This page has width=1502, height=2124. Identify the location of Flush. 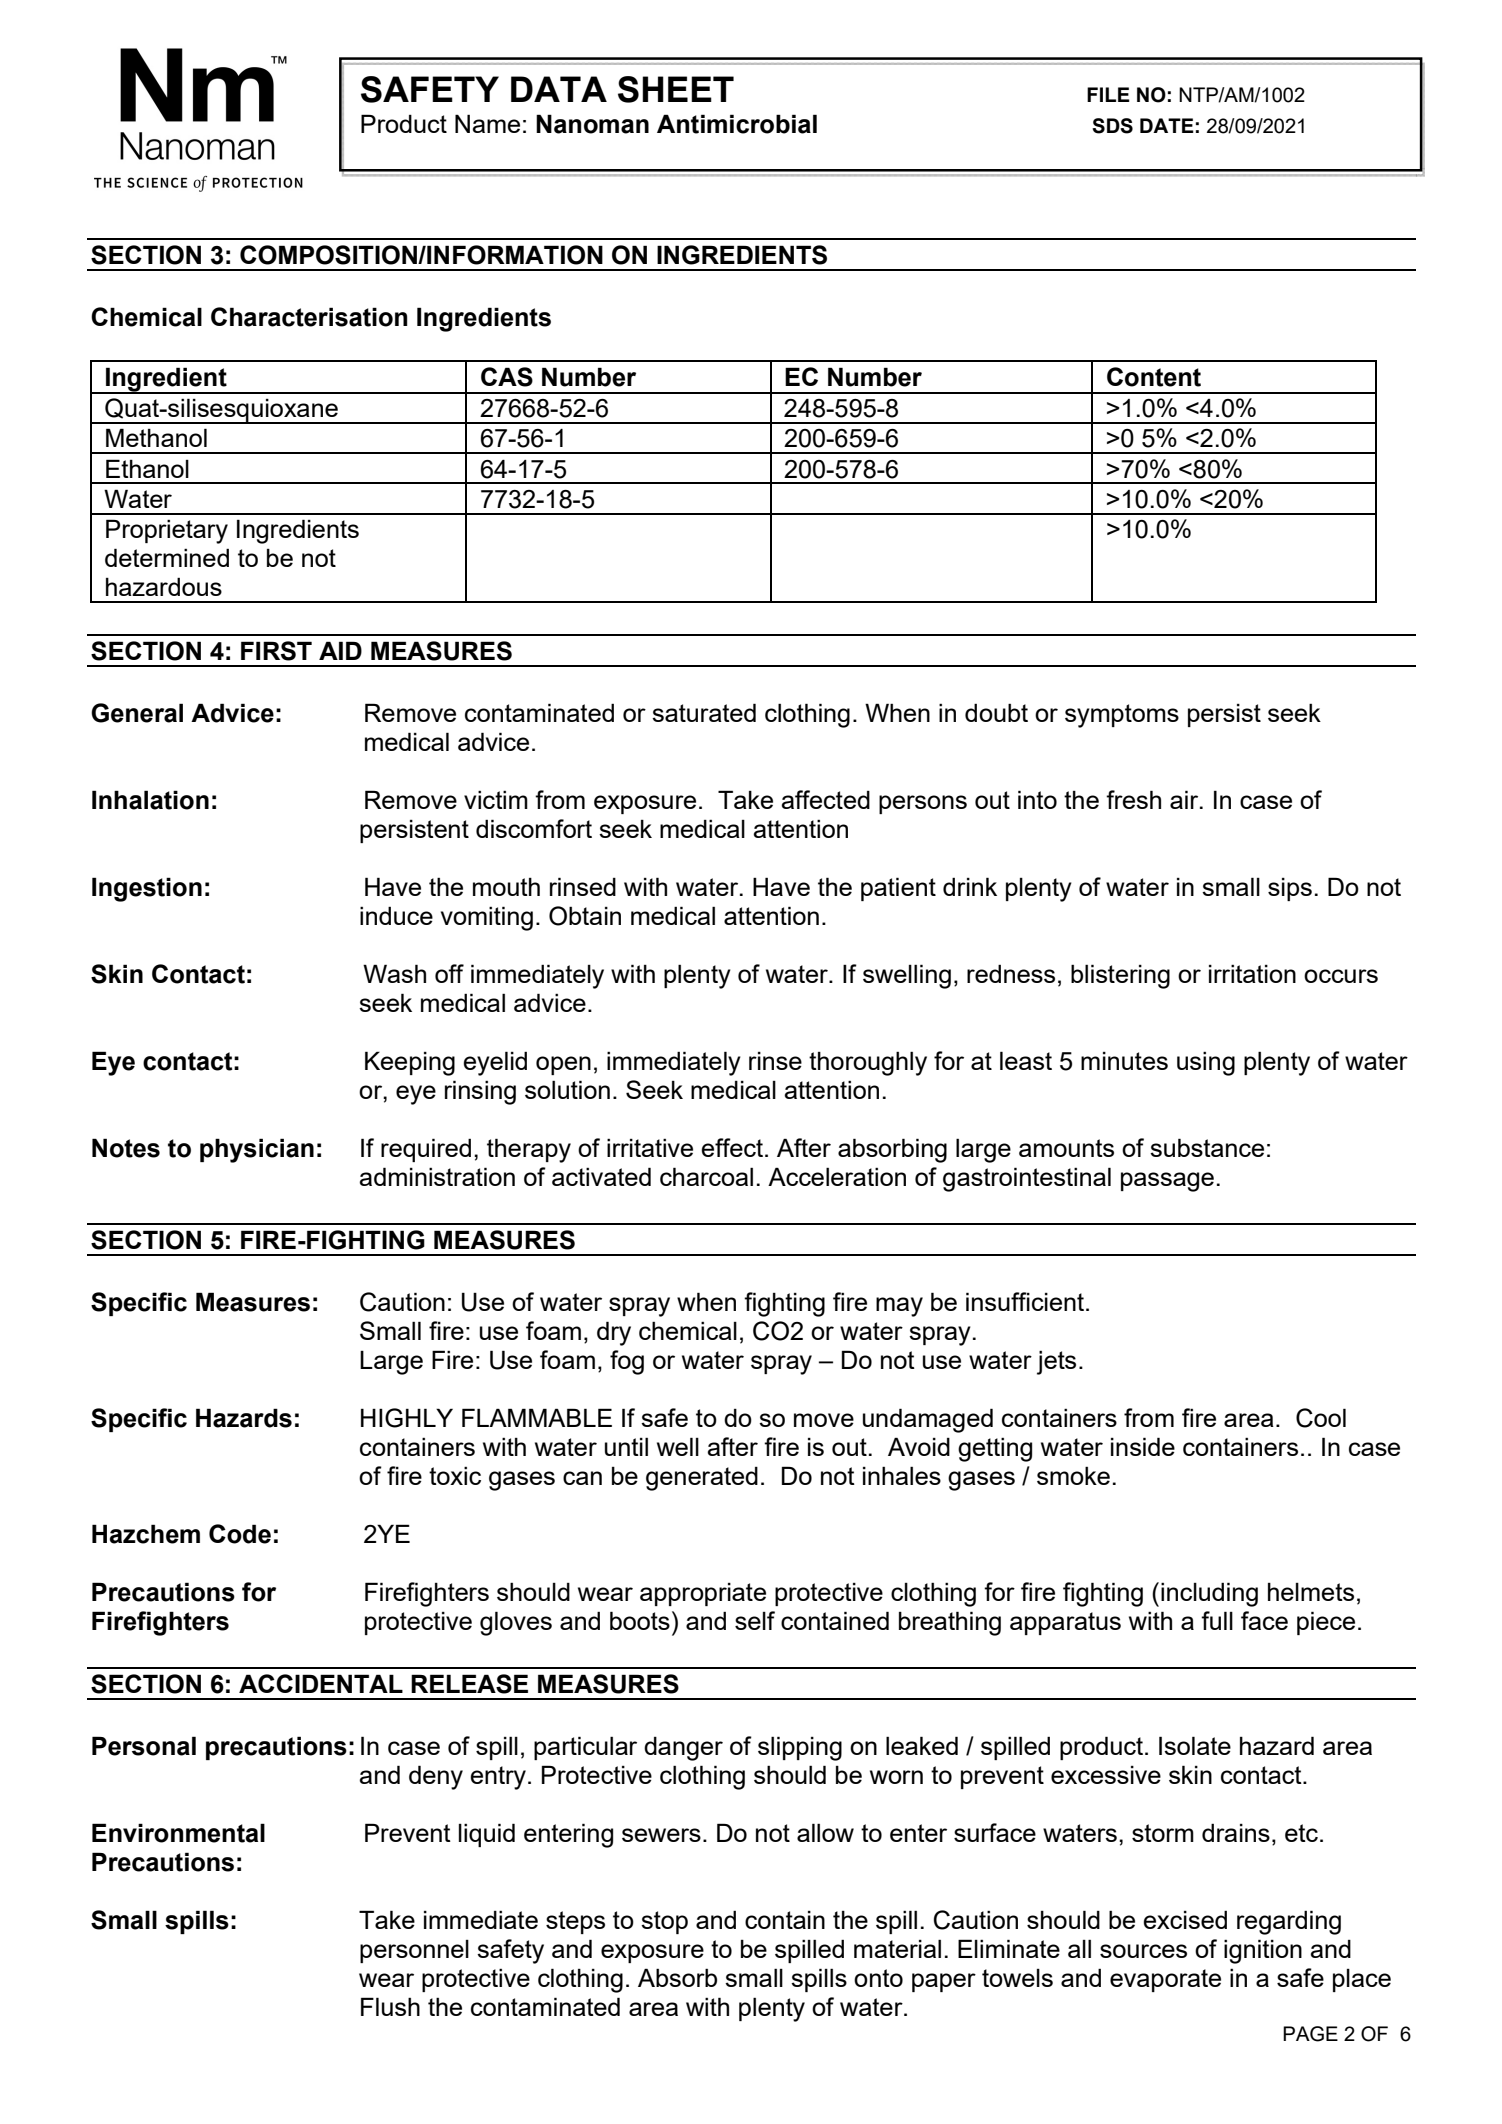
(390, 2006).
